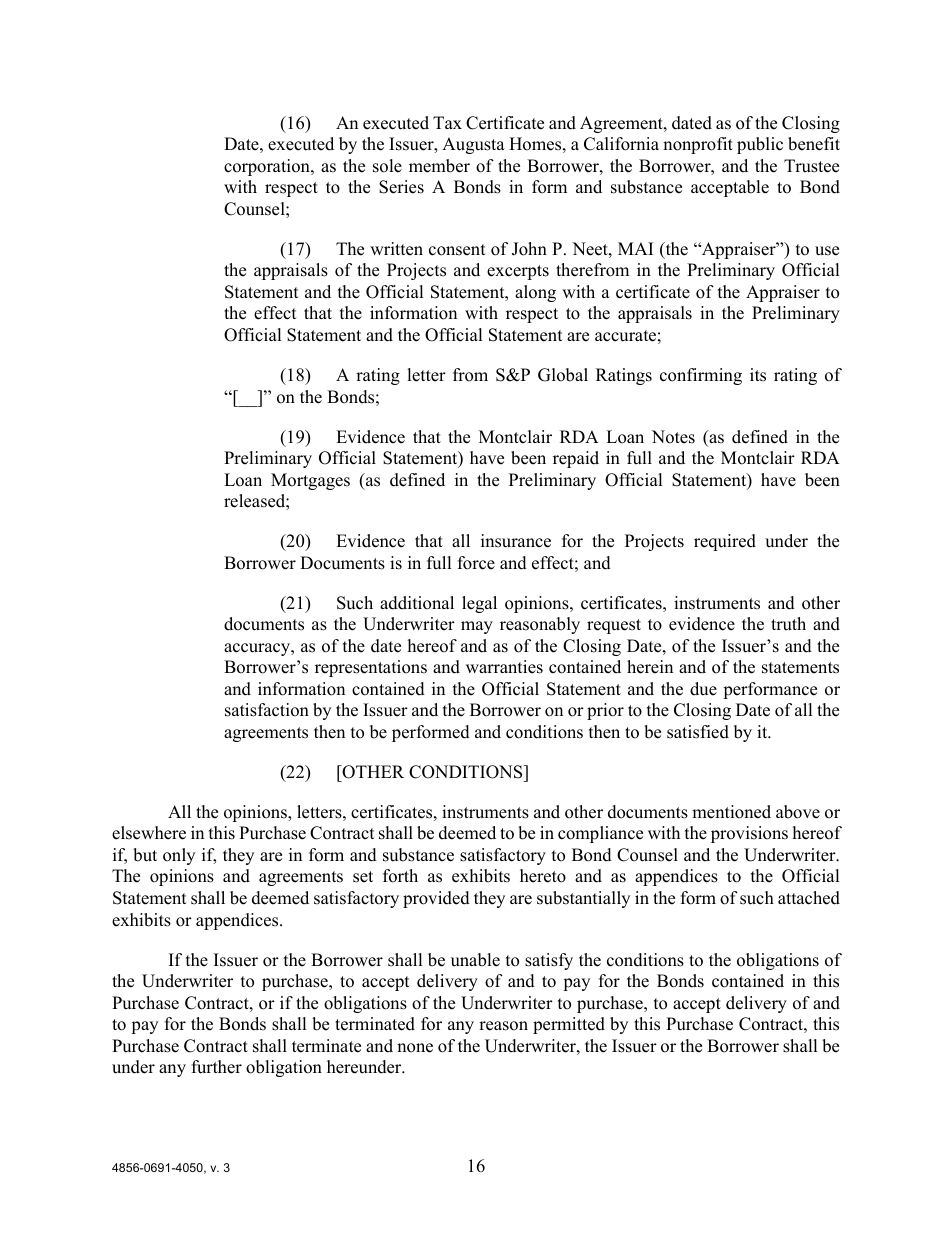 This screenshot has height=1233, width=952. What do you see at coordinates (701, 376) in the screenshot?
I see `confirming` at bounding box center [701, 376].
